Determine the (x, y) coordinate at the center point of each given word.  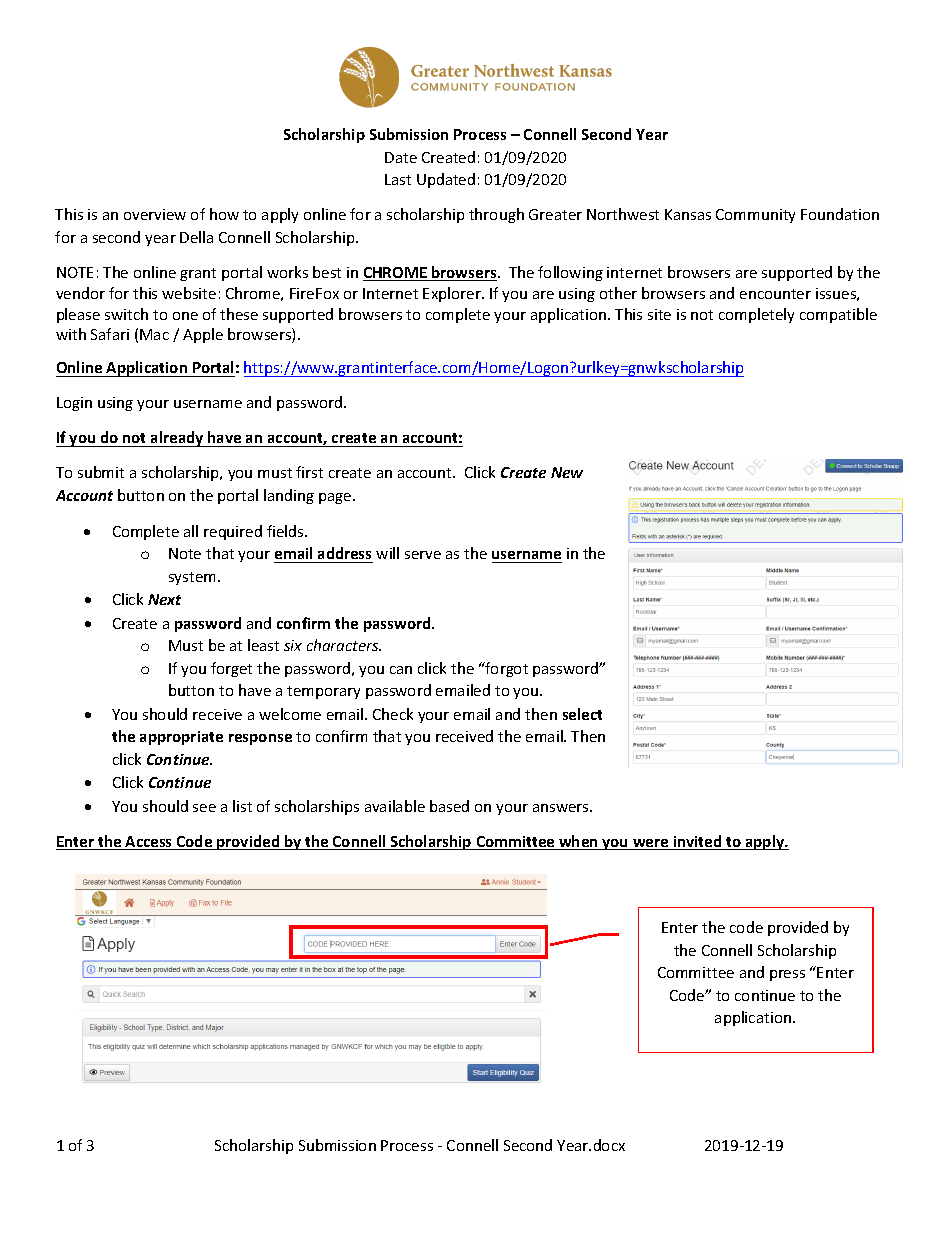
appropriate (181, 738)
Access (149, 843)
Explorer (453, 294)
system (192, 578)
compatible (838, 315)
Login (74, 404)
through (496, 215)
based (449, 806)
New (567, 472)
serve (423, 555)
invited (698, 842)
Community (755, 216)
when (578, 842)
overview (155, 214)
